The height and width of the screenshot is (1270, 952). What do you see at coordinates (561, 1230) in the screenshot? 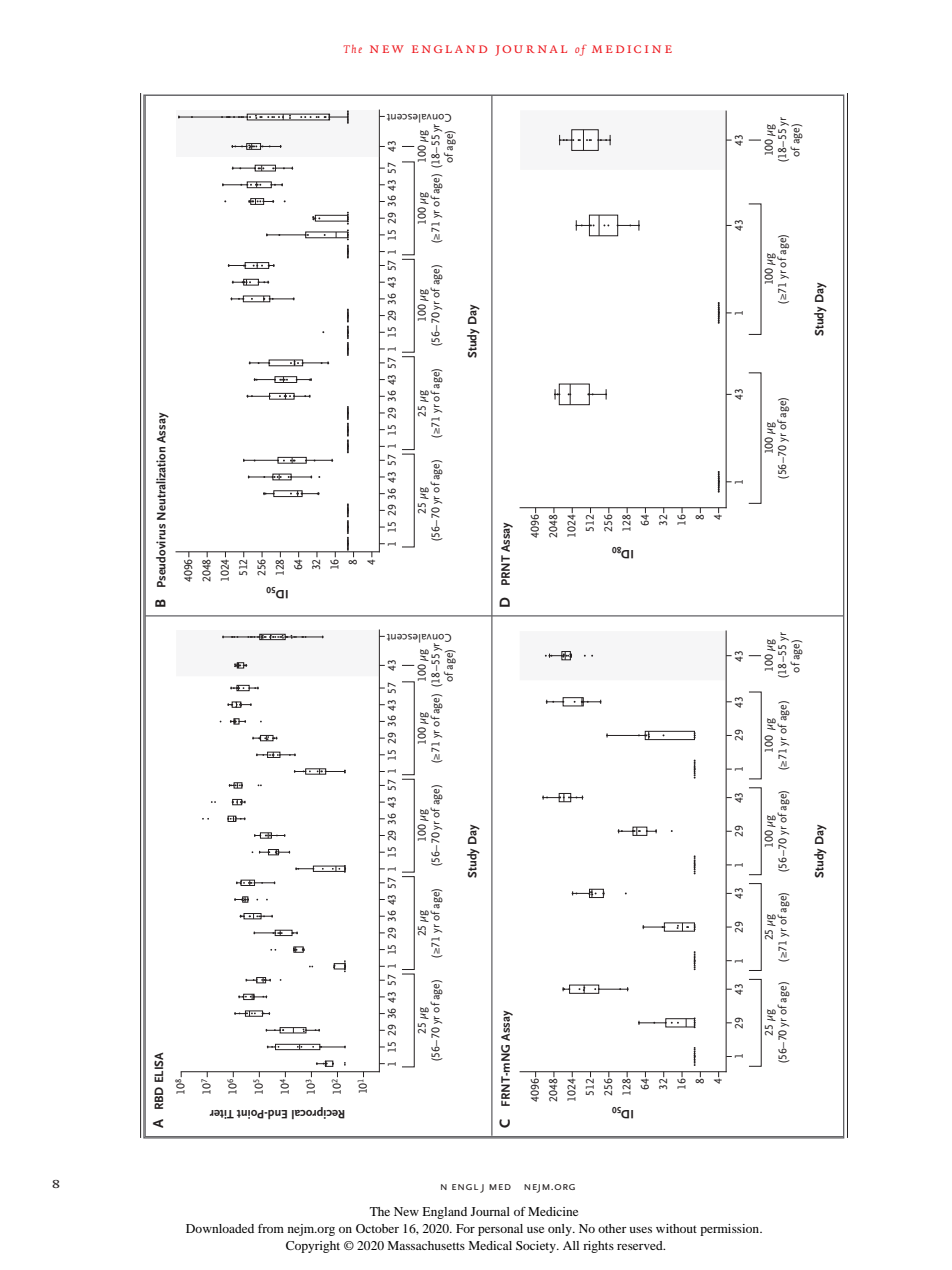
I see `only` at bounding box center [561, 1230].
